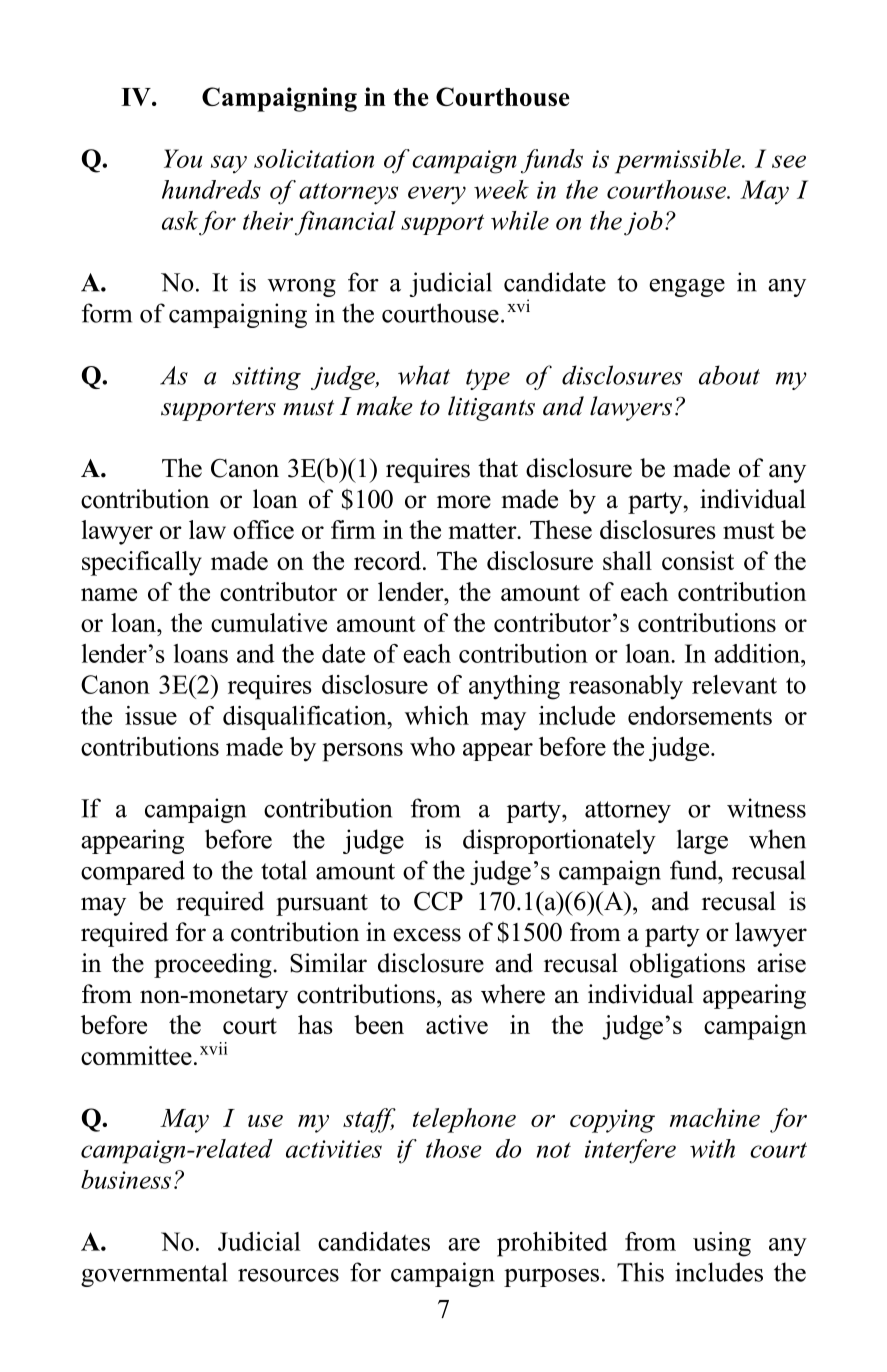 The image size is (887, 1372). Describe the element at coordinates (211, 189) in the screenshot. I see `hundreds` at that location.
